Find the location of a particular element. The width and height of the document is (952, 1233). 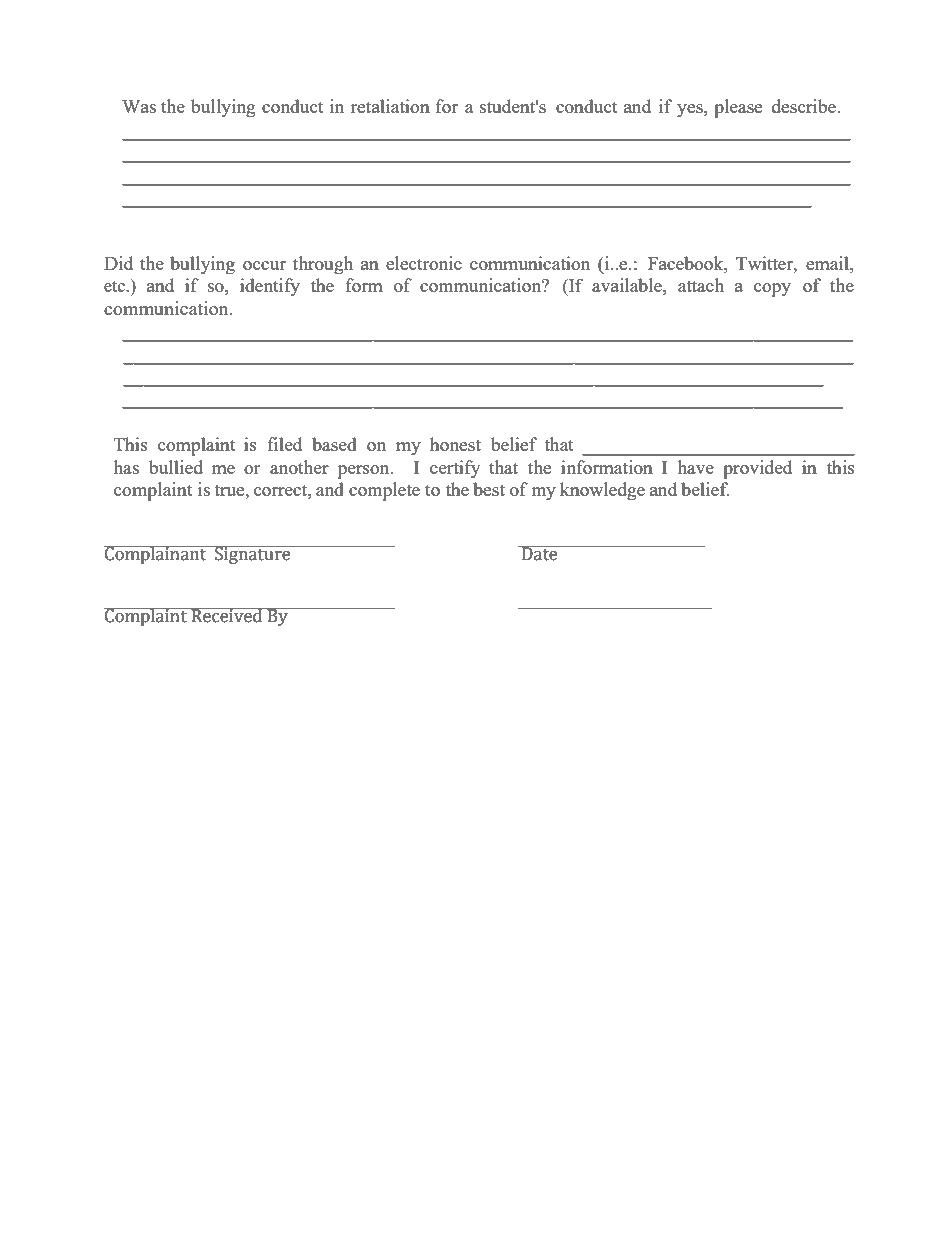

copy is located at coordinates (772, 290).
